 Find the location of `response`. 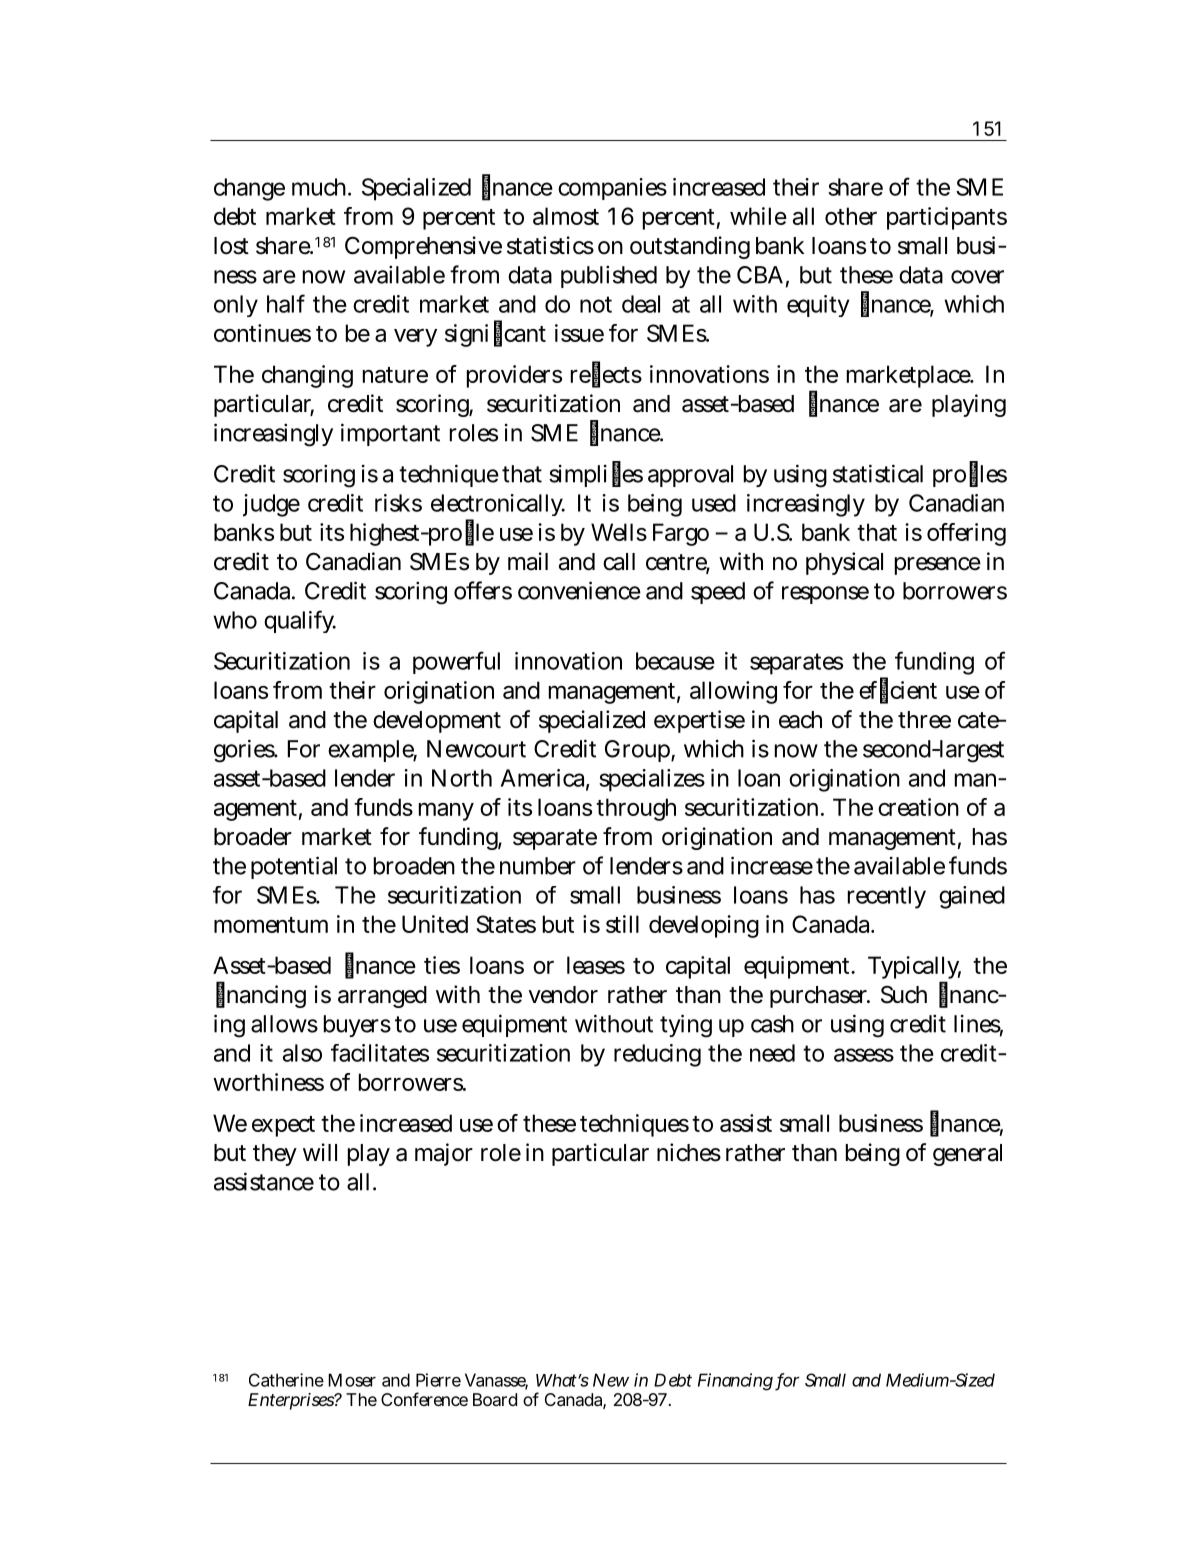

response is located at coordinates (825, 595).
